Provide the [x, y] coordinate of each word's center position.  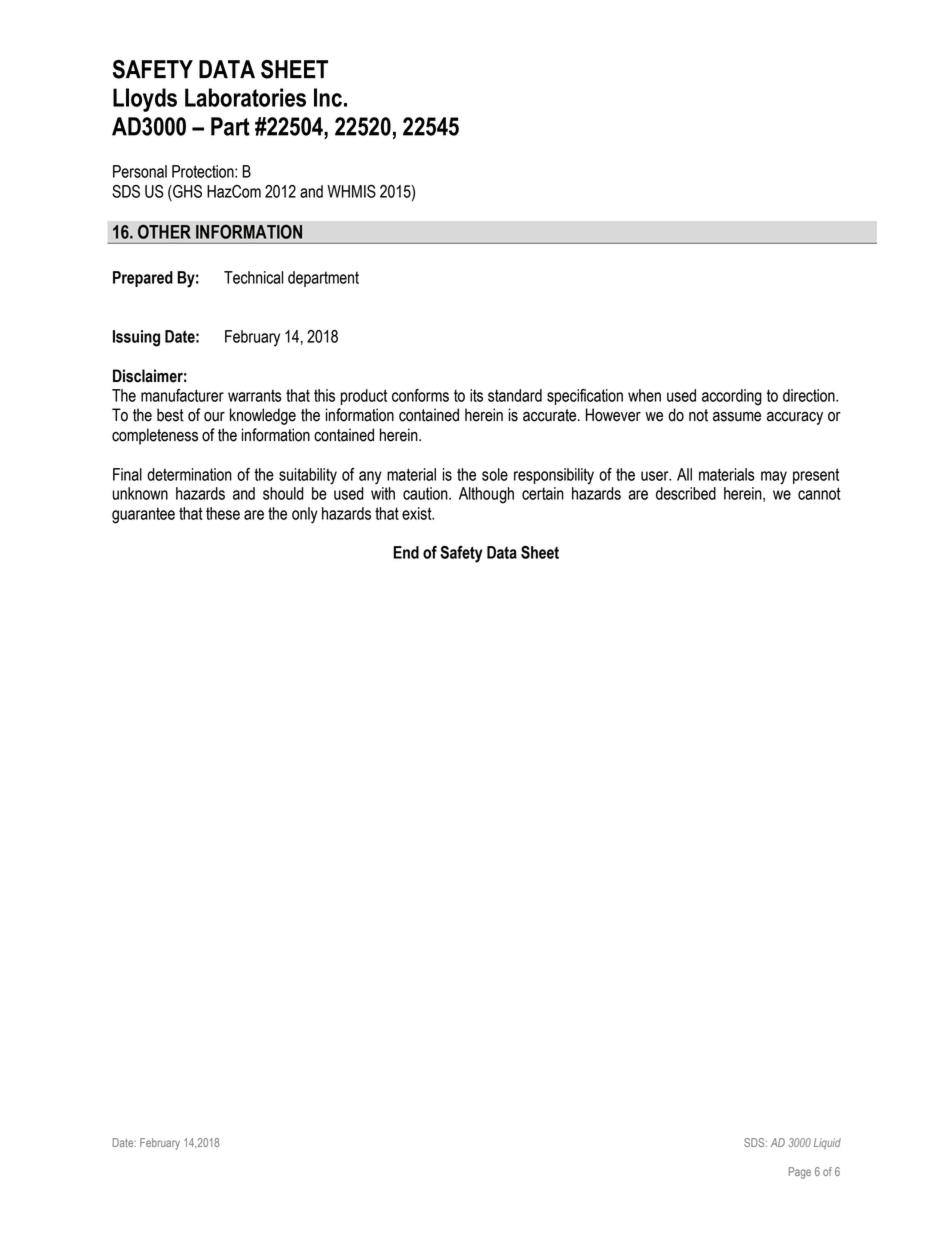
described [686, 493]
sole [495, 474]
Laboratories [245, 97]
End [406, 552]
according [732, 397]
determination [189, 474]
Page [800, 1173]
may [774, 478]
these [223, 513]
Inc [328, 97]
